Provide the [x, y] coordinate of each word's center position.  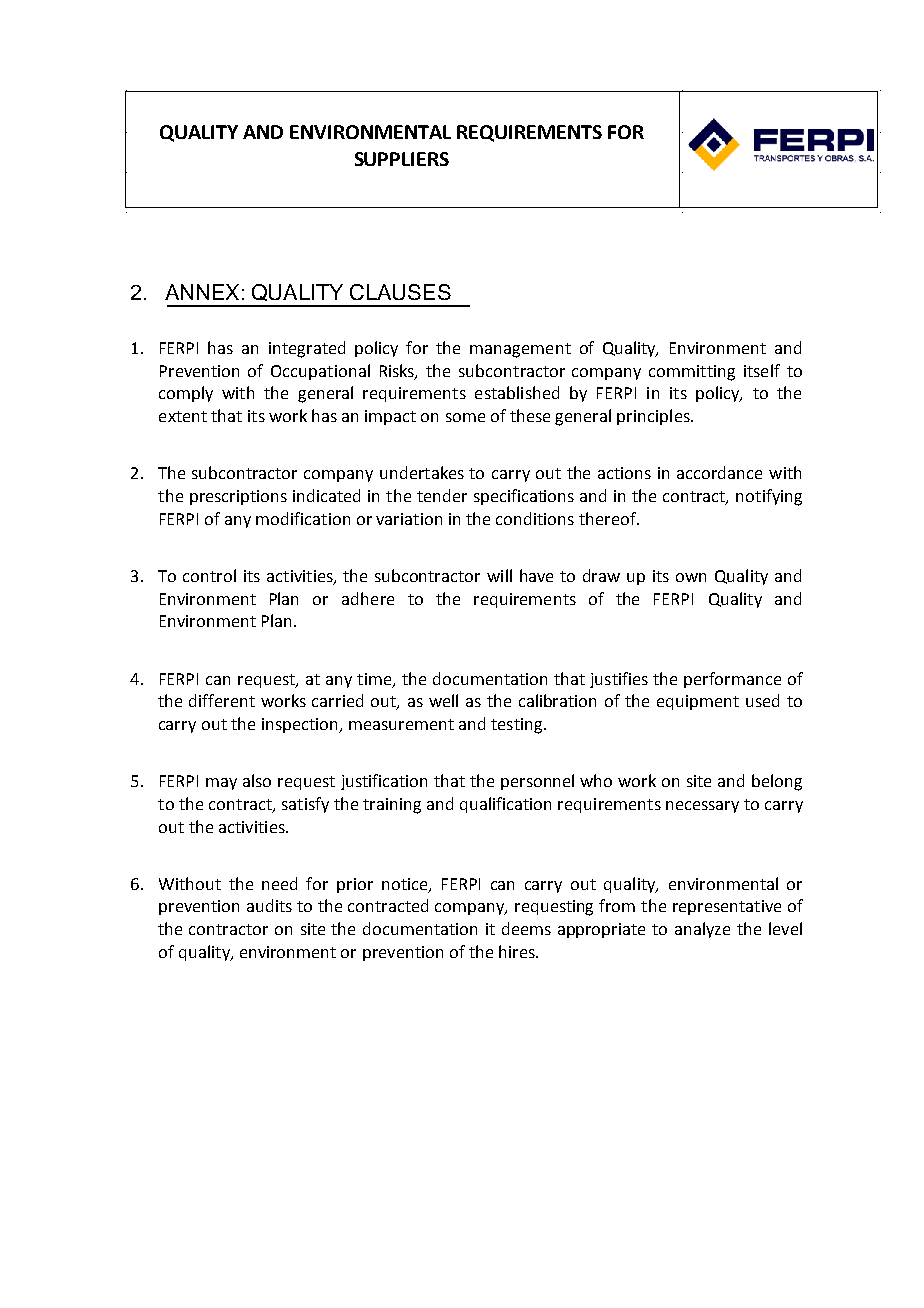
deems [526, 928]
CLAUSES [400, 292]
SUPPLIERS [402, 159]
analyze [702, 930]
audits [269, 905]
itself [762, 370]
